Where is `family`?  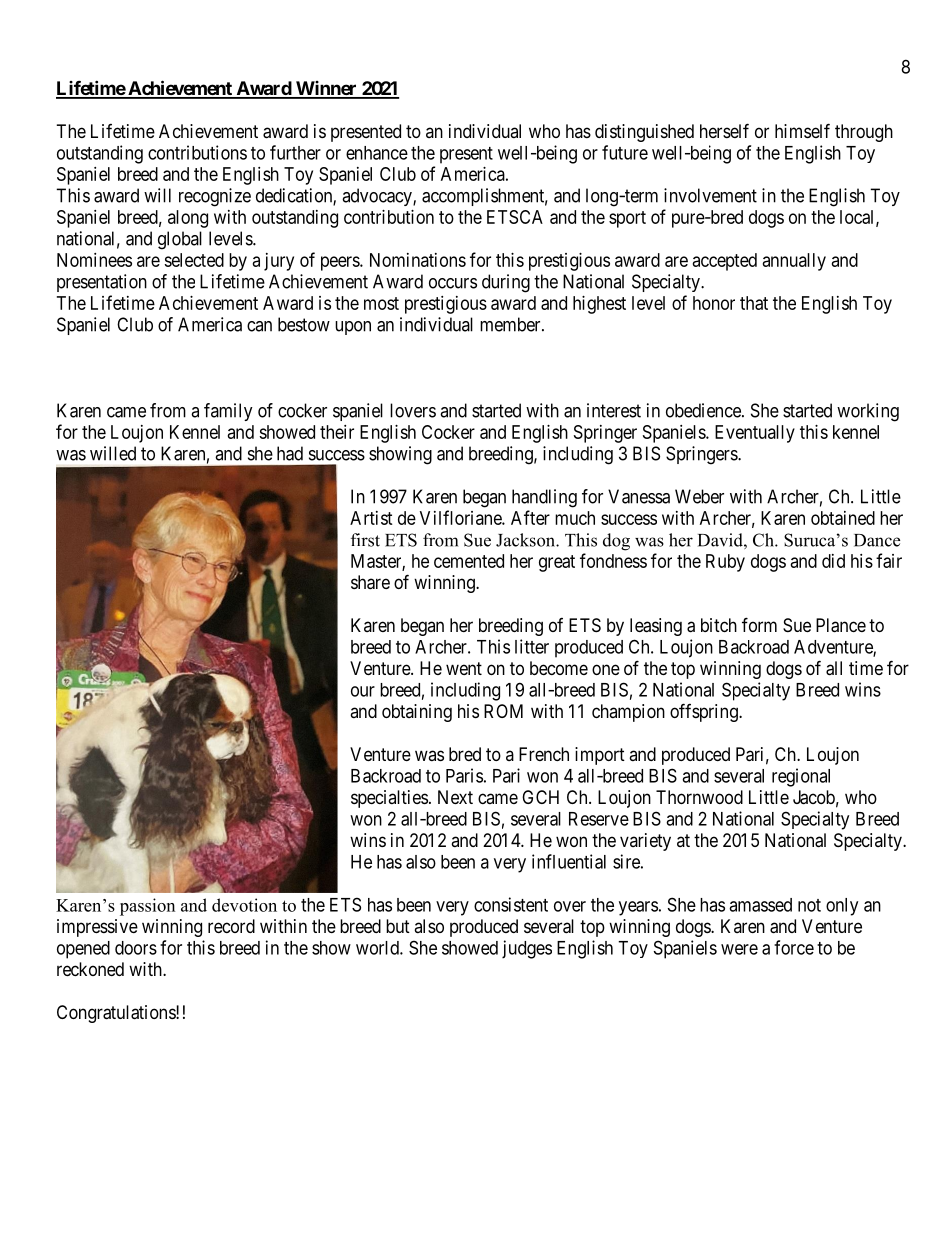 family is located at coordinates (228, 412).
